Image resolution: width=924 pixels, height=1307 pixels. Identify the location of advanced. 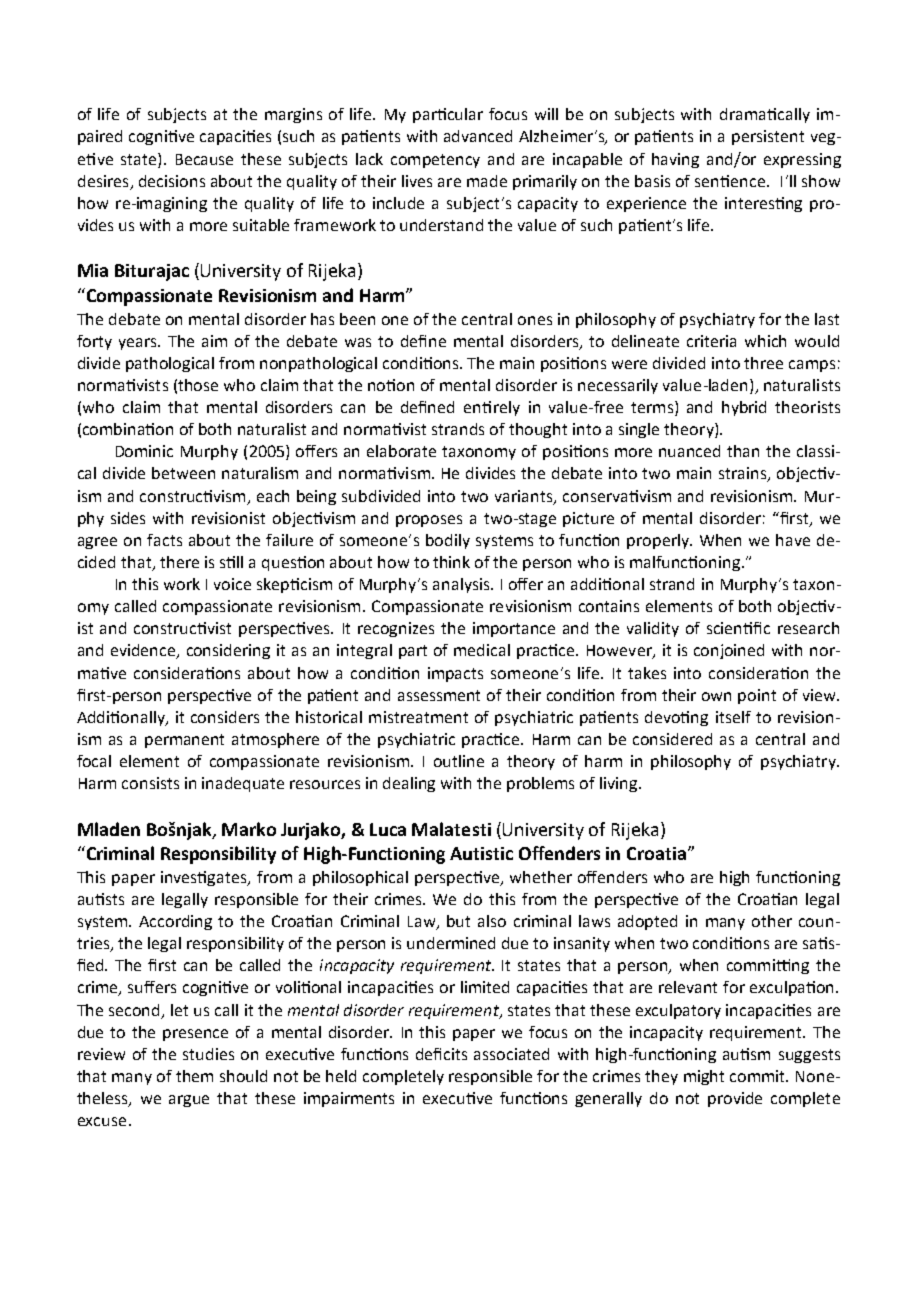
(478, 136).
